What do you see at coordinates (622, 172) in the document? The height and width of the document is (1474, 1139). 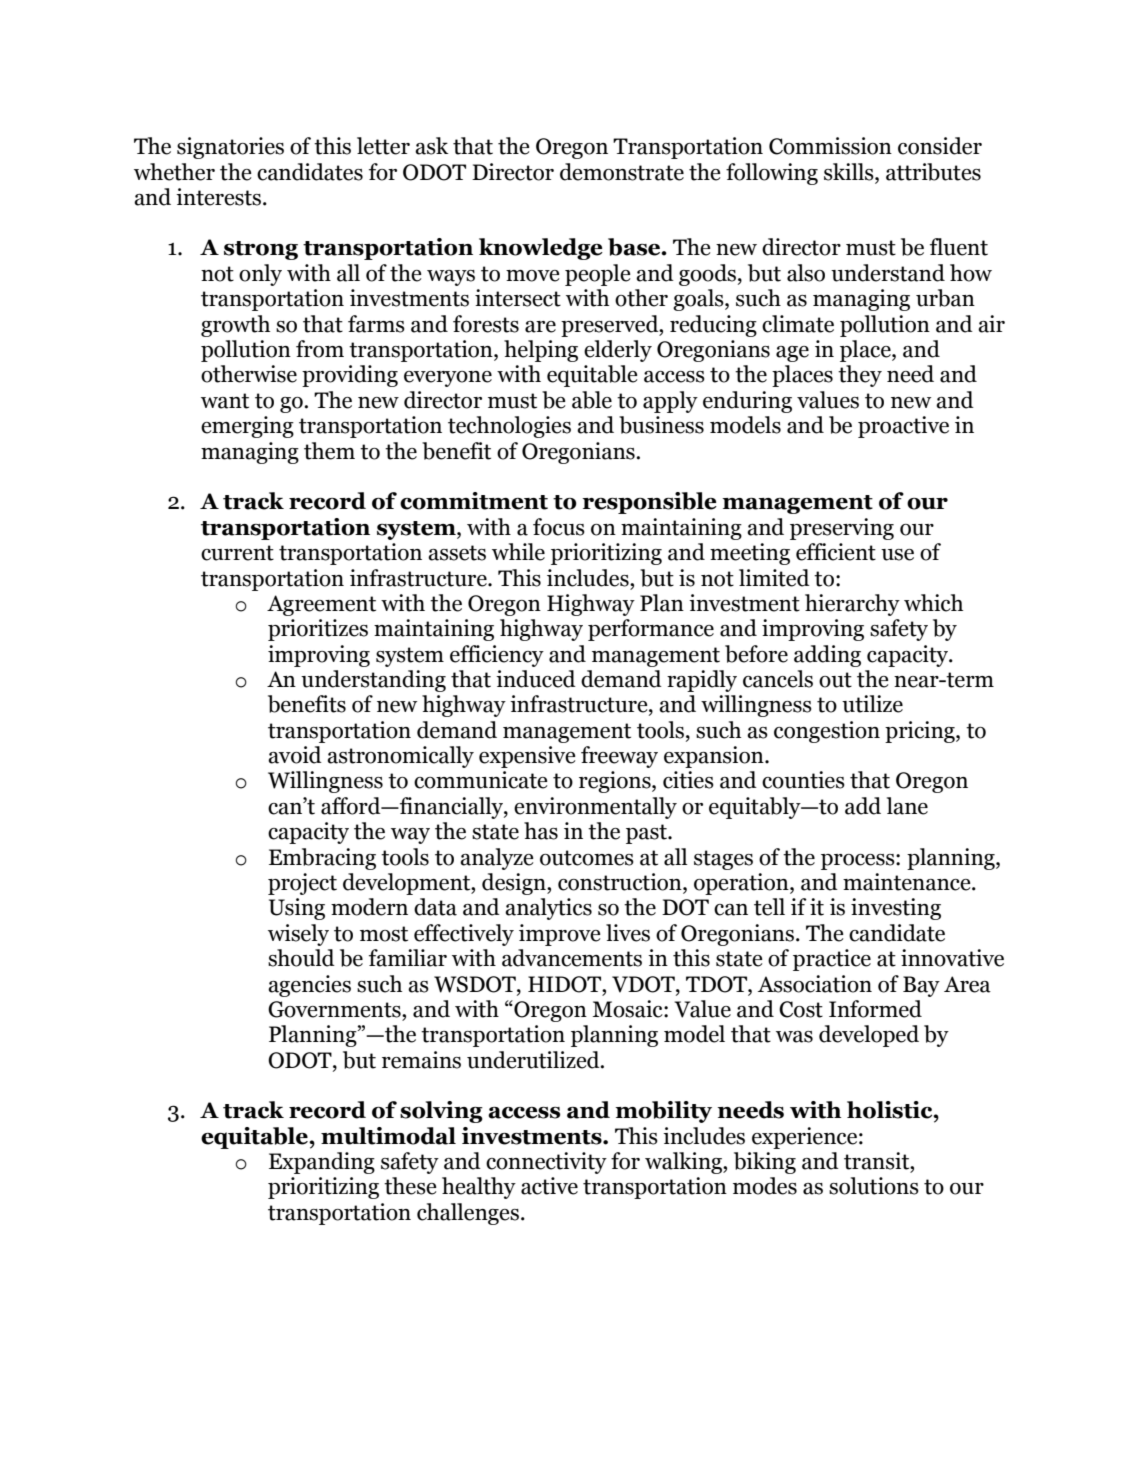 I see `demonstrate` at bounding box center [622, 172].
